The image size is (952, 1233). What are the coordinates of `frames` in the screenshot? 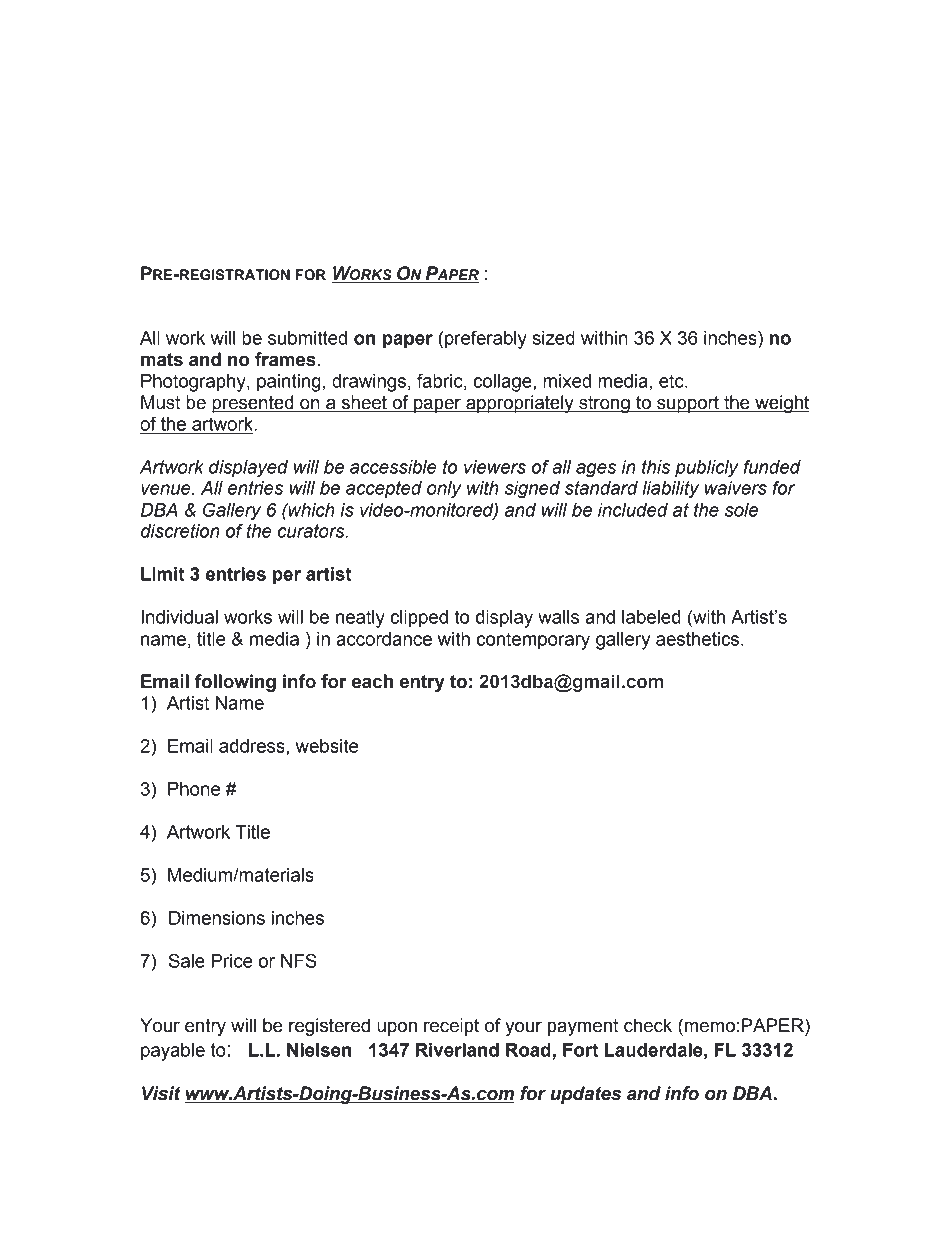 It's located at (285, 359).
